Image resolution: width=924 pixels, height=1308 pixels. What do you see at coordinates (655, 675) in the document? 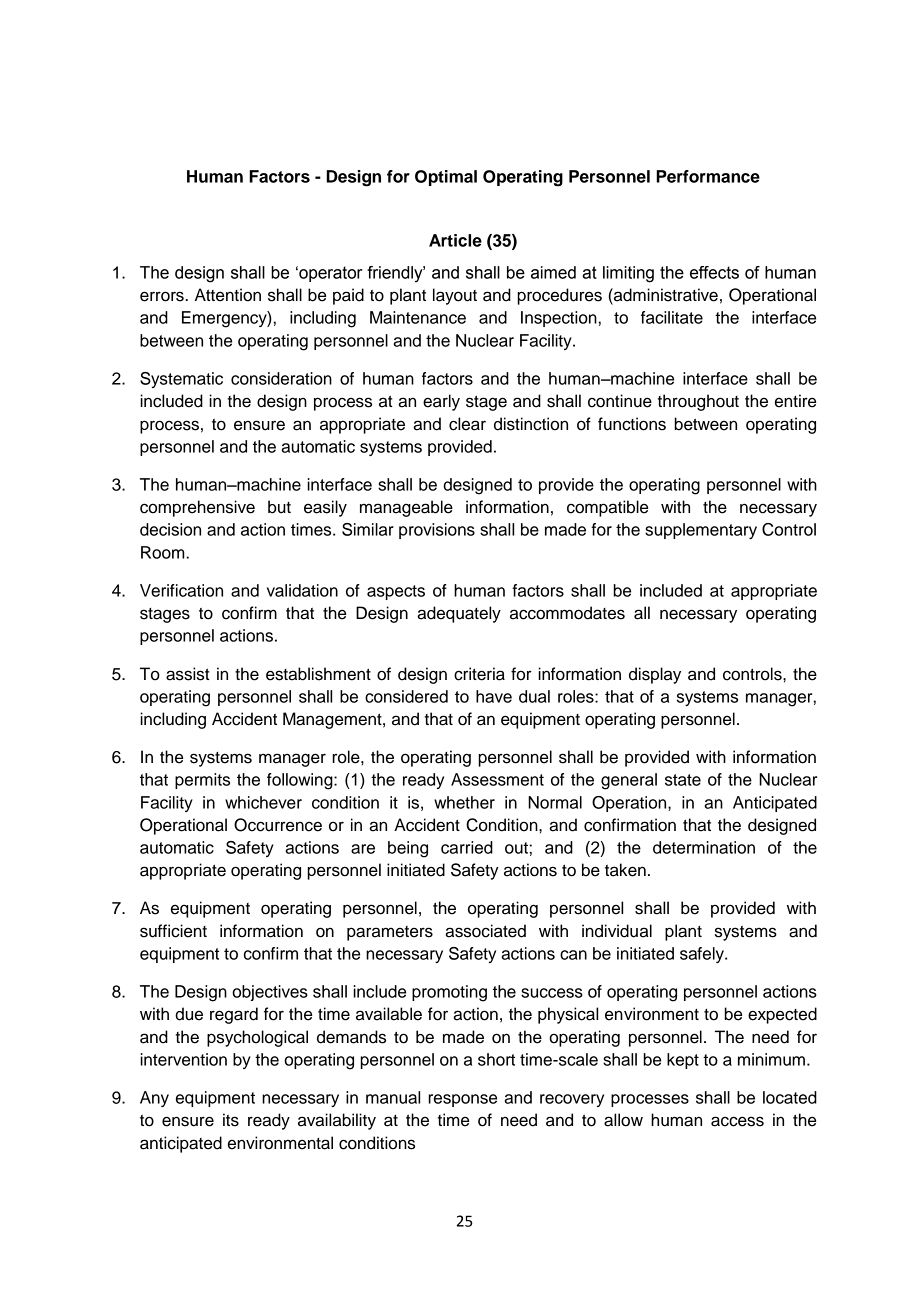
I see `display` at bounding box center [655, 675].
